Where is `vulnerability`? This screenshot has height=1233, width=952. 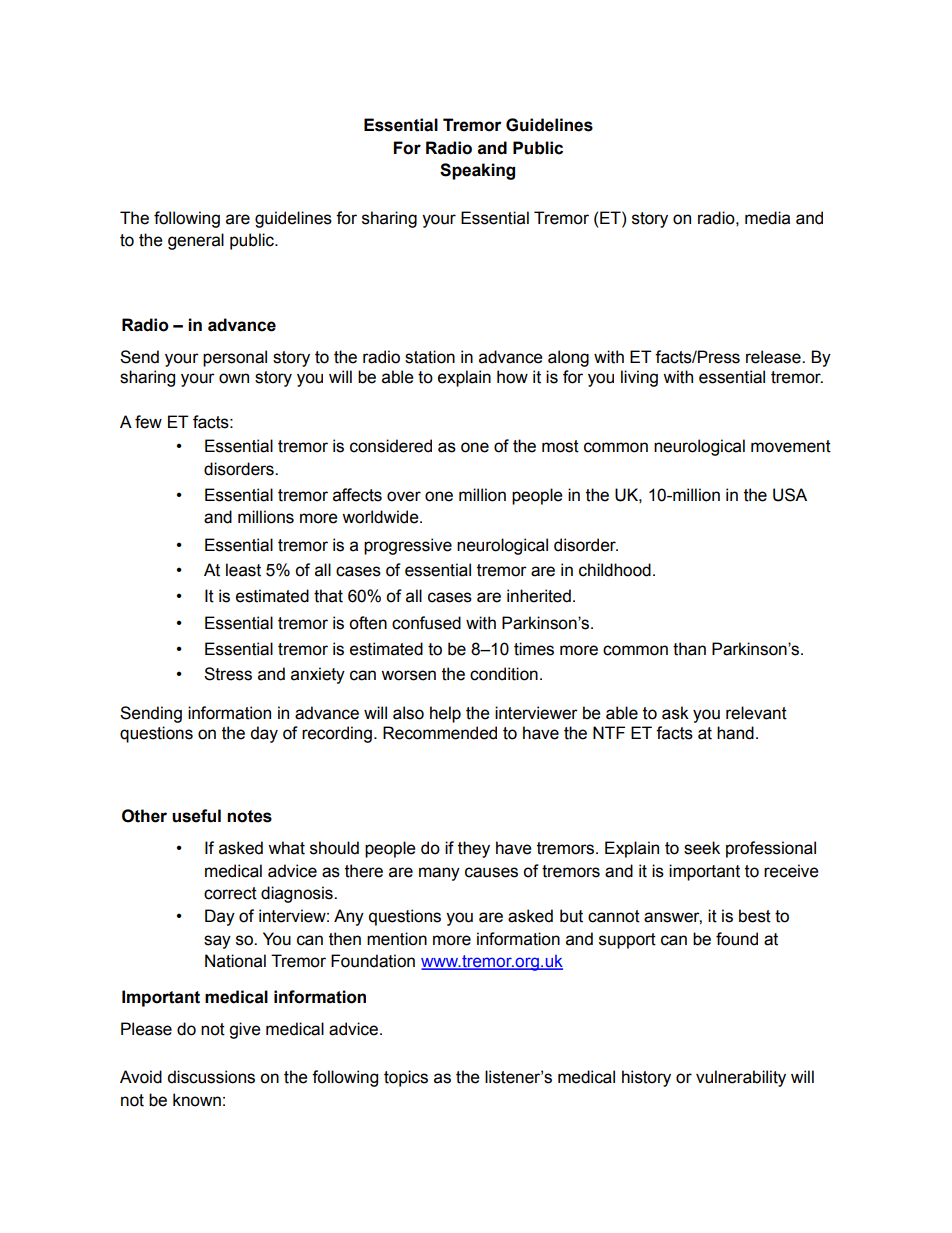
vulnerability is located at coordinates (741, 1078).
